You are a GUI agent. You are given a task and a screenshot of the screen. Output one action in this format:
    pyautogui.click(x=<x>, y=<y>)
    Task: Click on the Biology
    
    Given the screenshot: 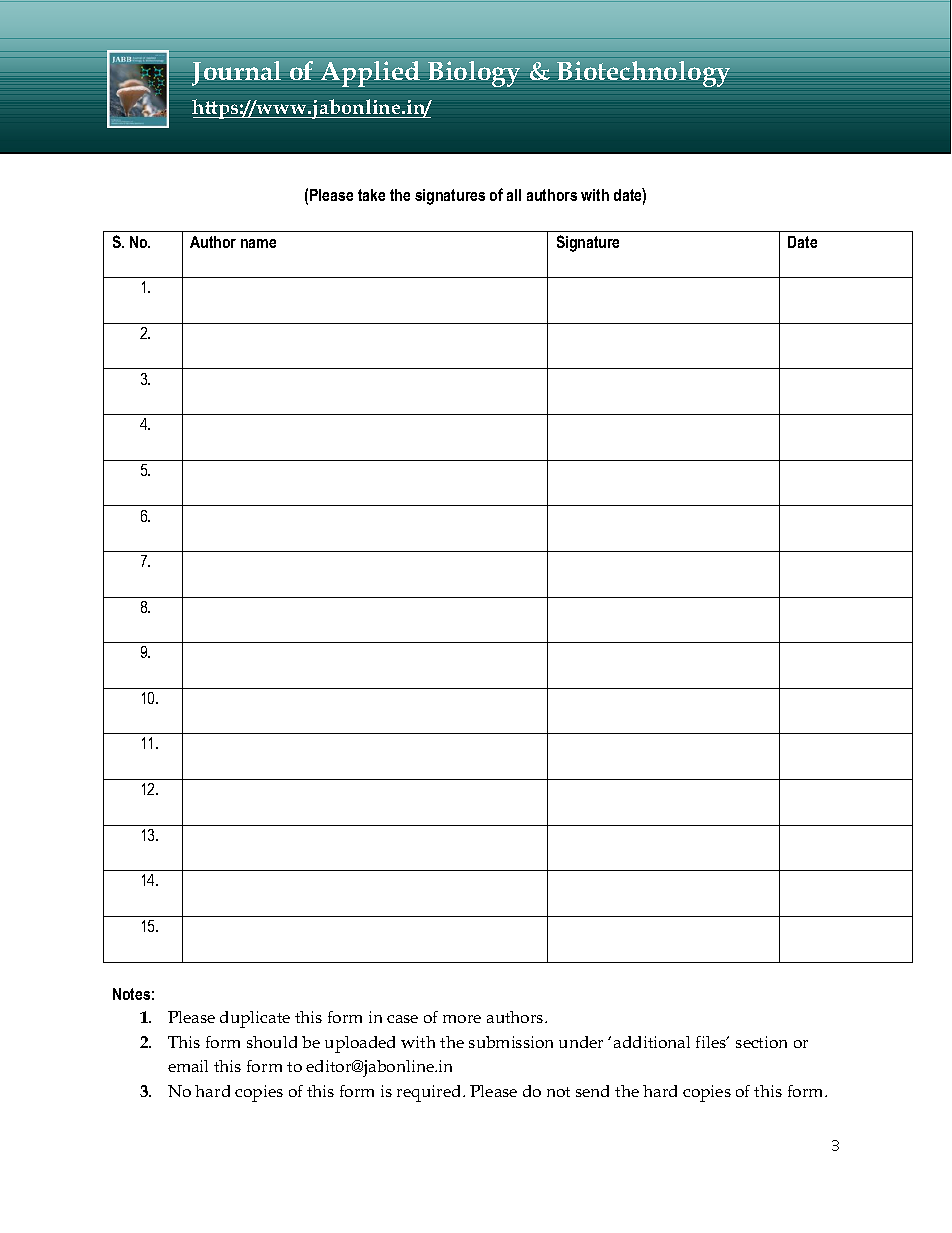 What is the action you would take?
    pyautogui.click(x=474, y=74)
